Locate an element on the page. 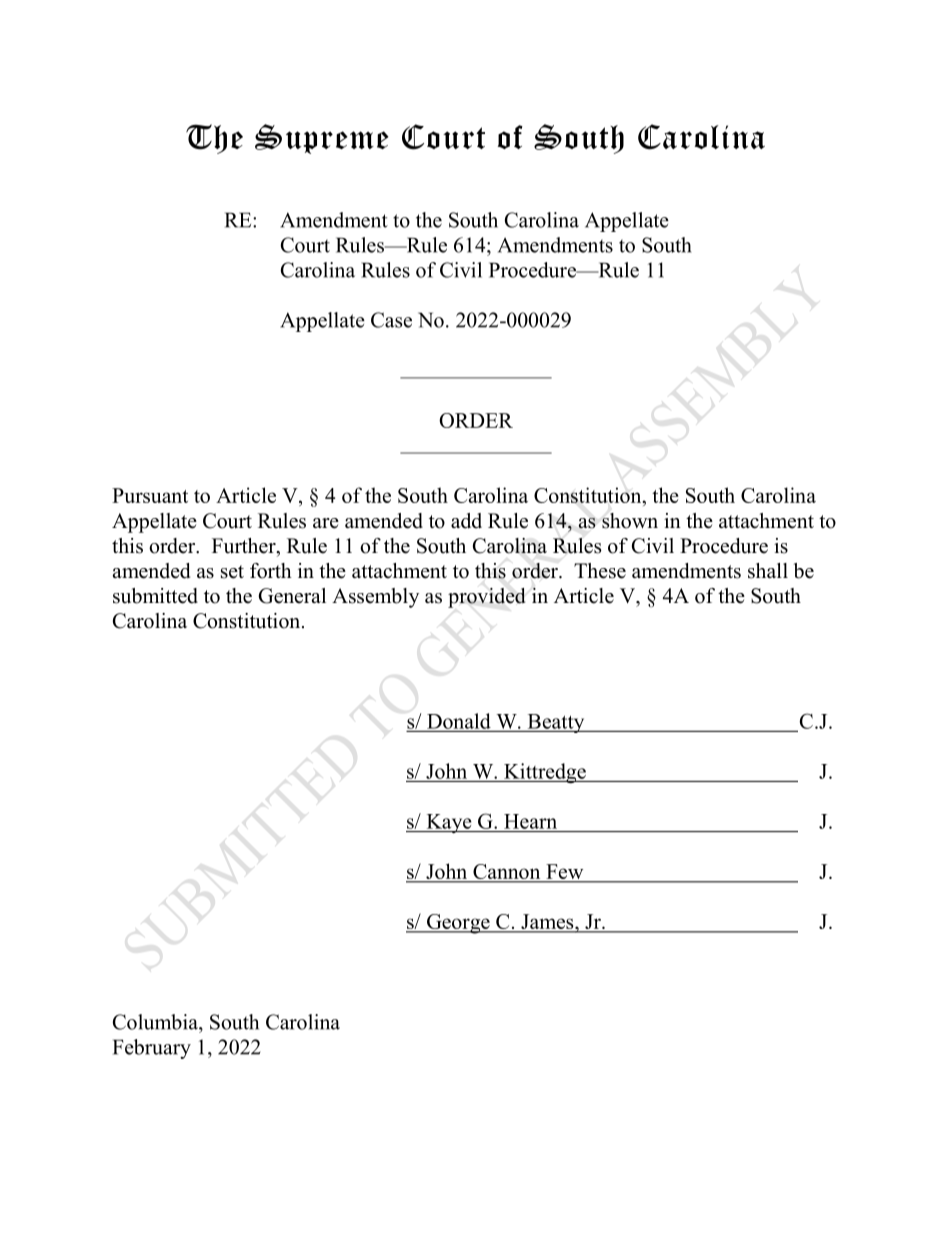 The image size is (952, 1233). Supreme is located at coordinates (322, 139).
